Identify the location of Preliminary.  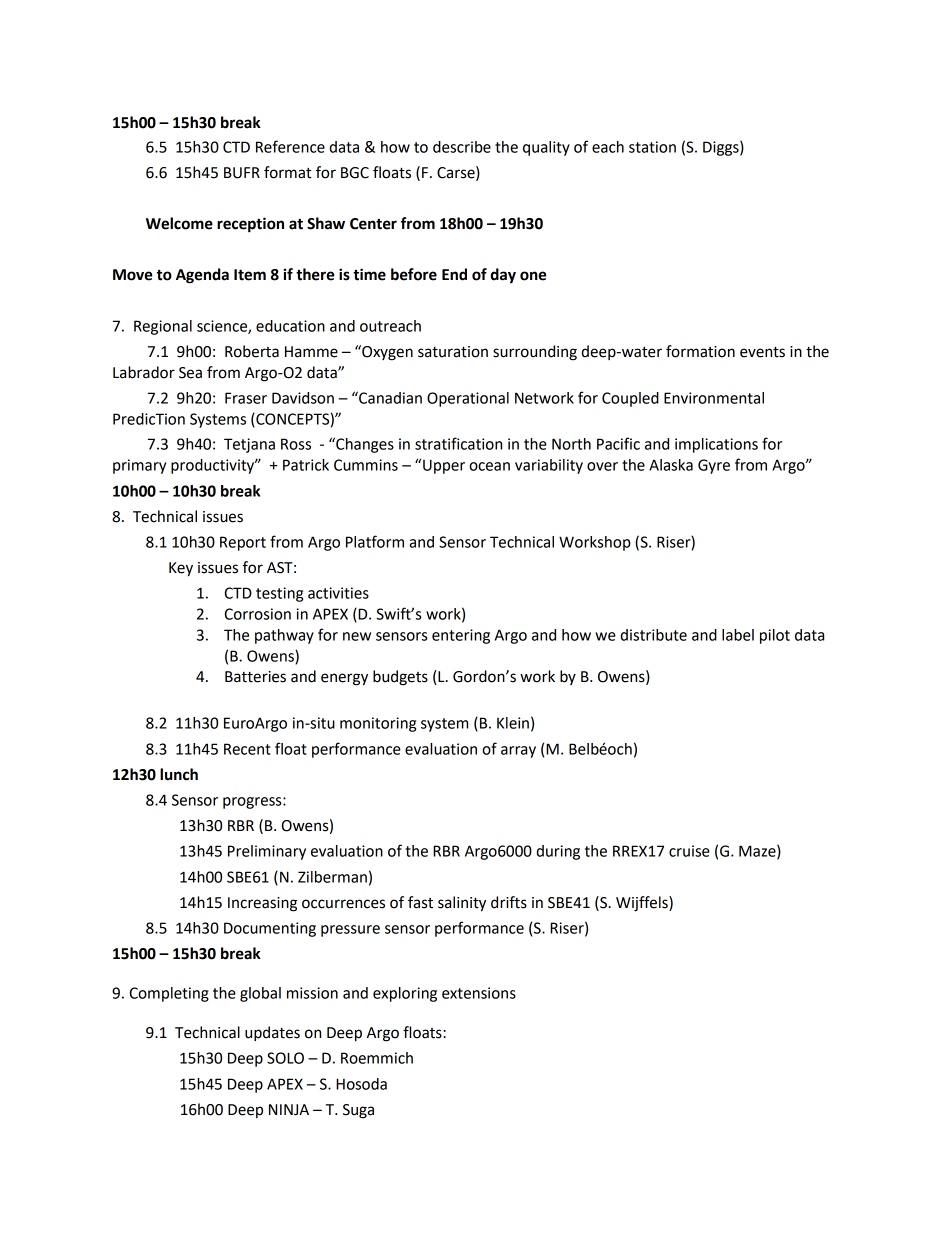
(267, 852).
